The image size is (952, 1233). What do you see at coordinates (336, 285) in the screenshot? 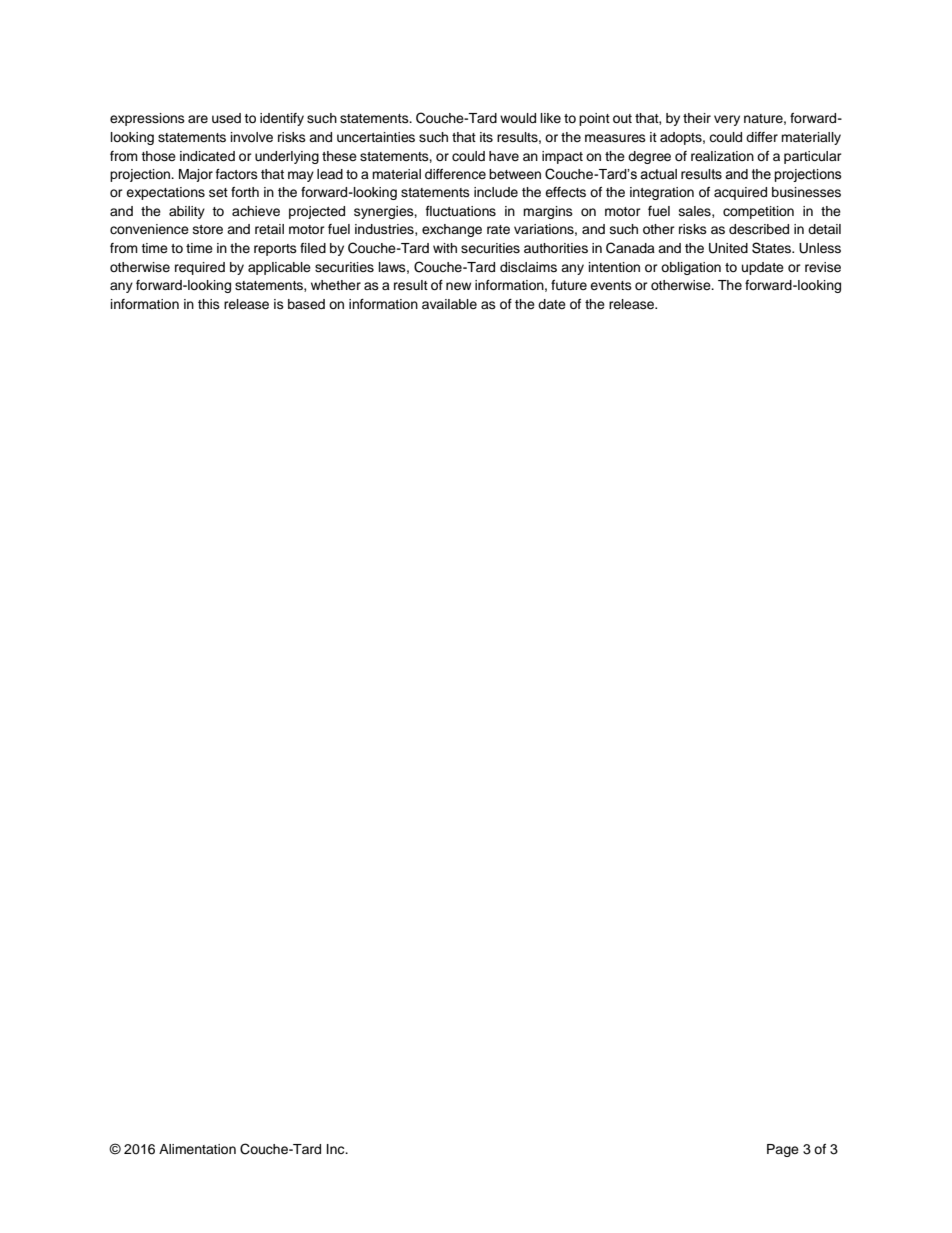
I see `whether` at bounding box center [336, 285].
